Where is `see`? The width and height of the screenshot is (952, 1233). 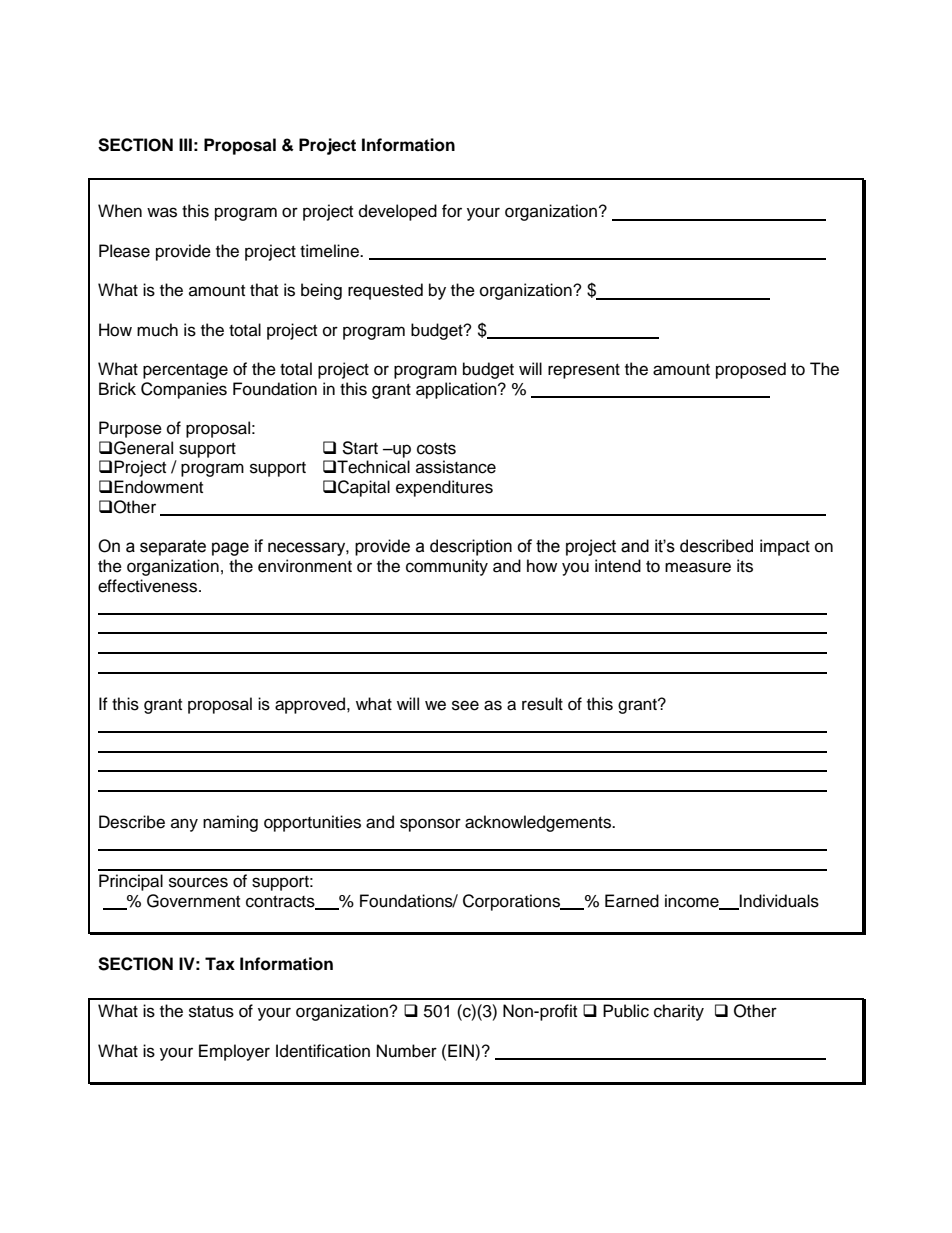 see is located at coordinates (465, 705).
